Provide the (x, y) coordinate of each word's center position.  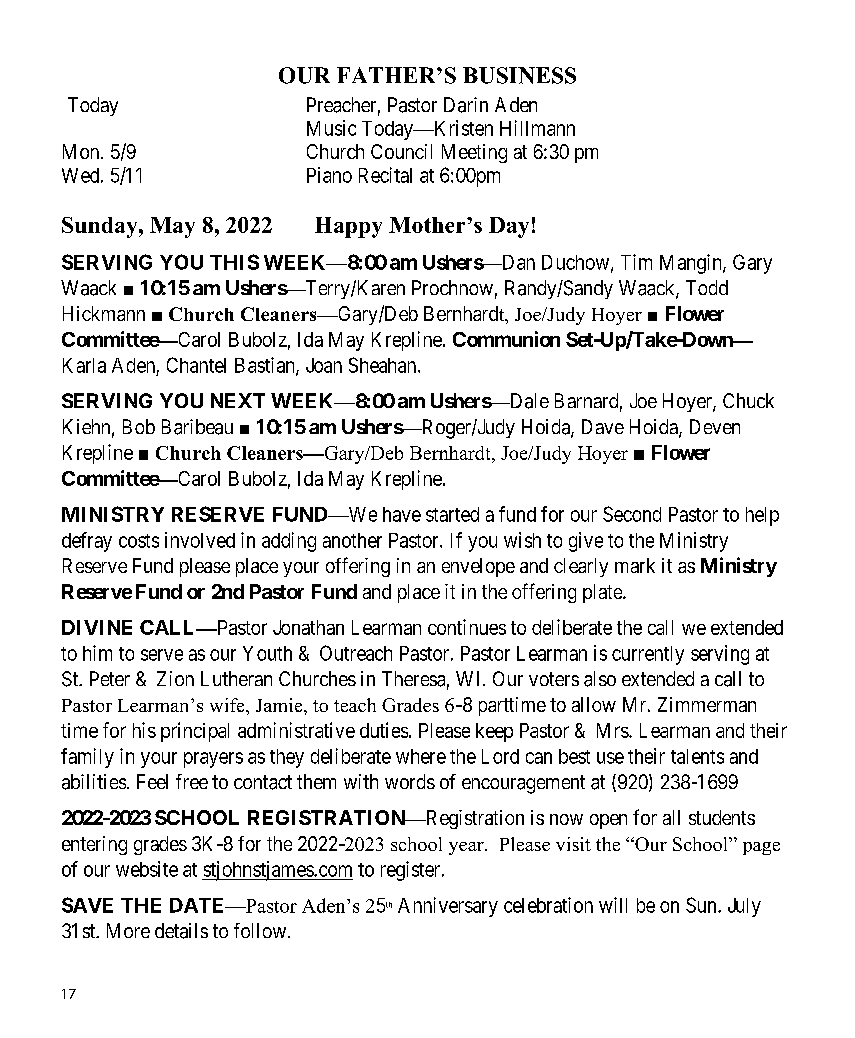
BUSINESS (519, 75)
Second (632, 514)
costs (139, 541)
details (181, 931)
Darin (466, 105)
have (402, 514)
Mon (82, 151)
